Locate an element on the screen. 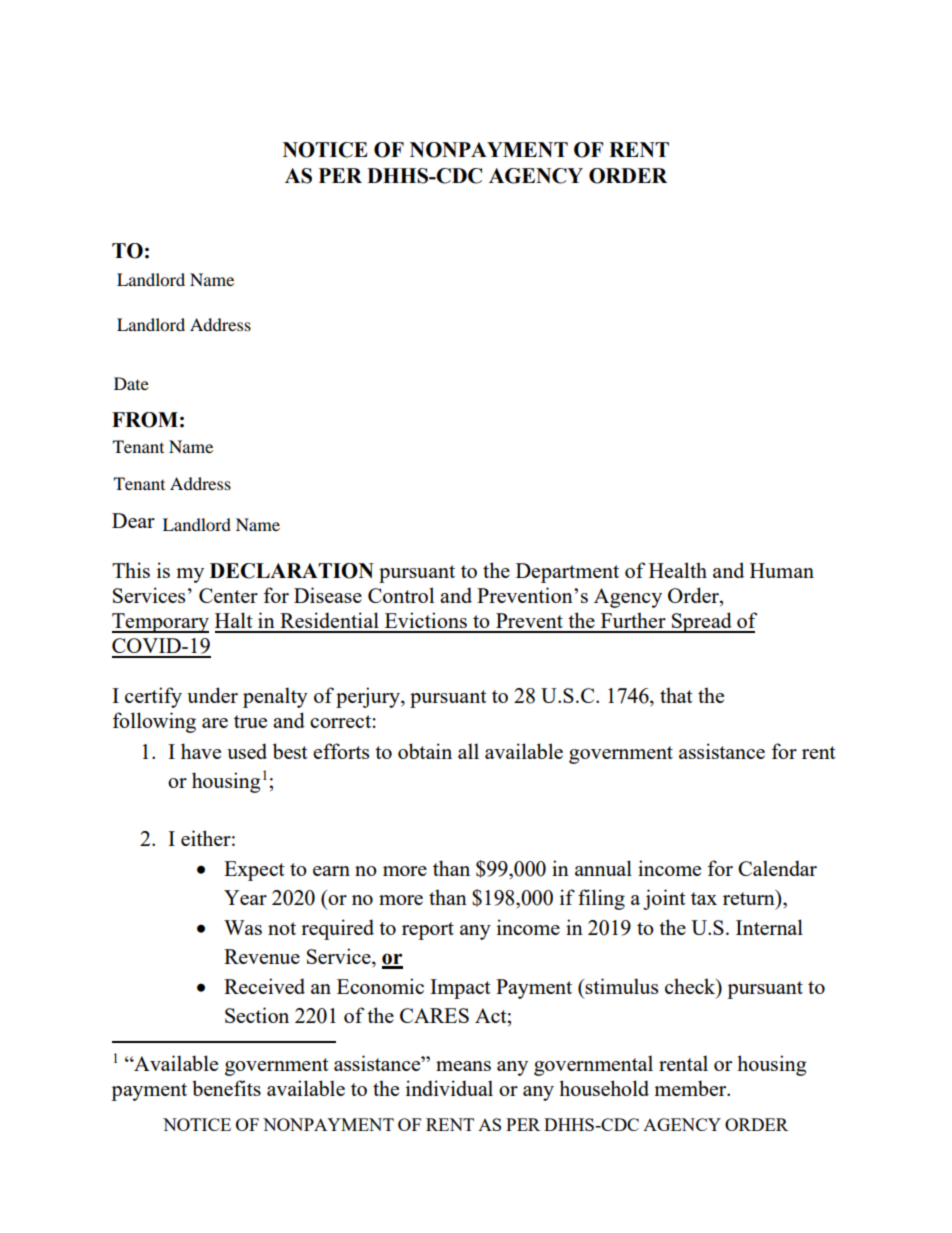 This screenshot has width=952, height=1233. report is located at coordinates (428, 931).
